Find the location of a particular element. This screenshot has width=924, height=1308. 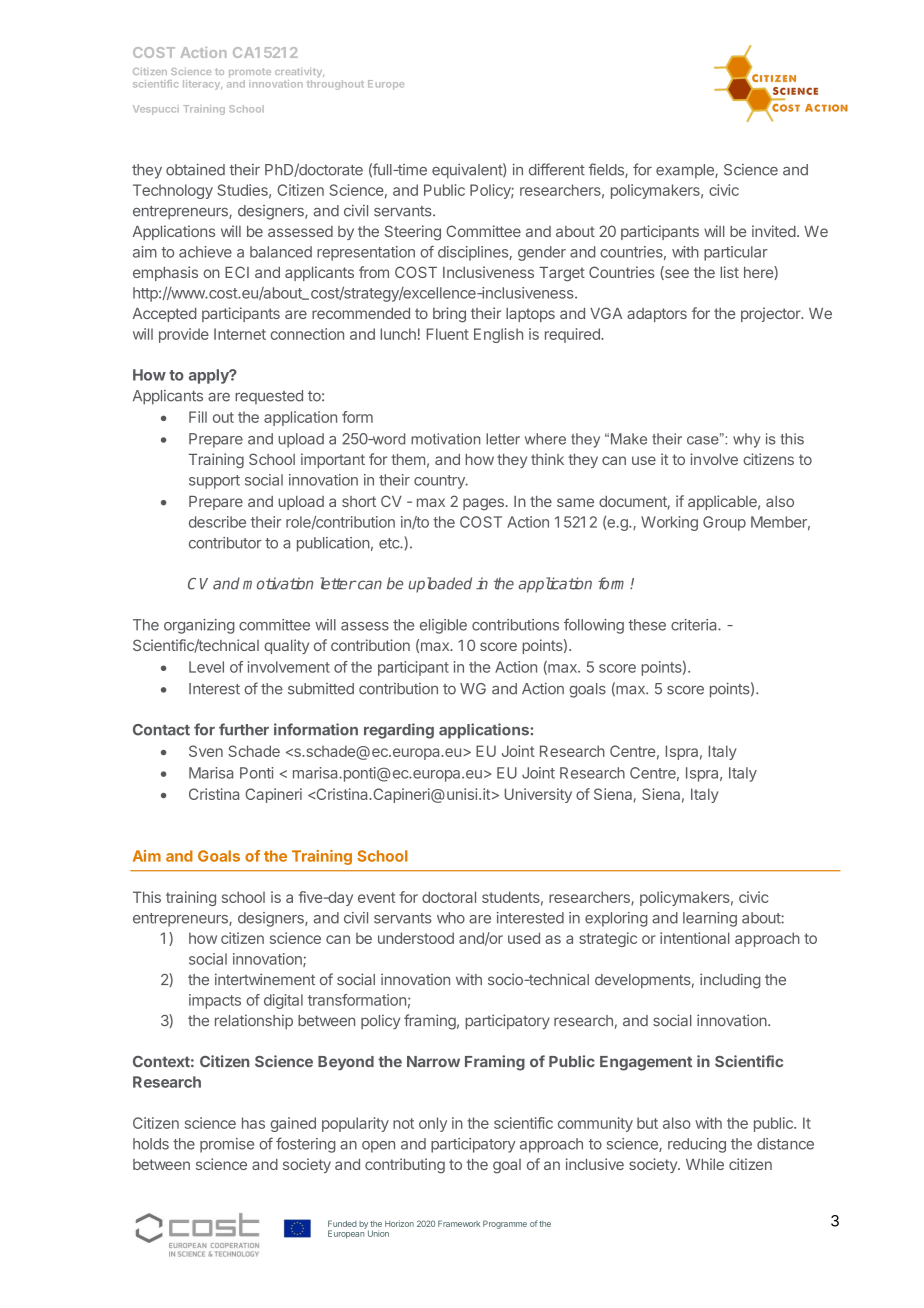

Framework is located at coordinates (459, 1223).
